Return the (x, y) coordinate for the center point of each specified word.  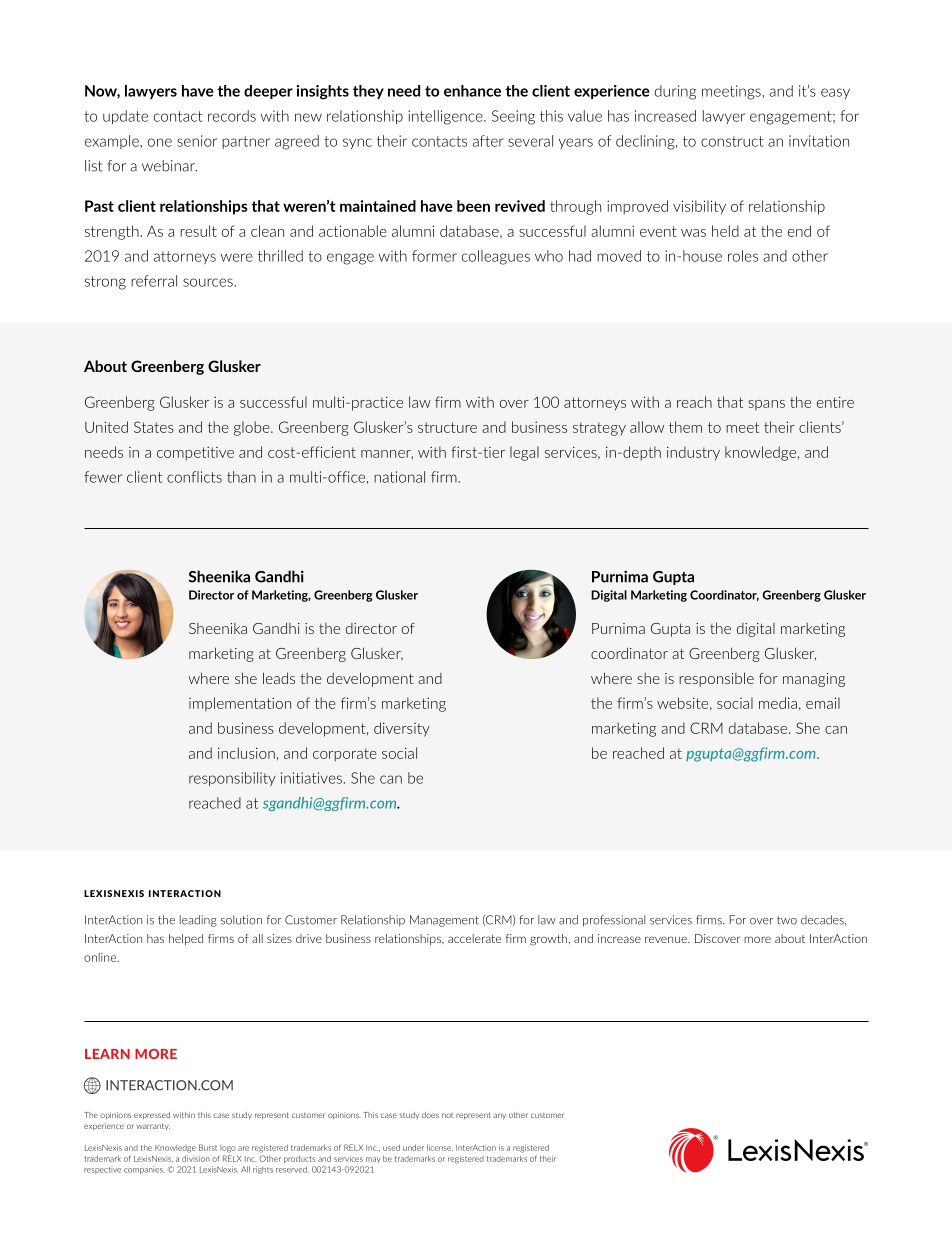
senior (197, 141)
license (440, 1147)
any (499, 1116)
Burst (208, 1147)
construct (732, 141)
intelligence (446, 117)
